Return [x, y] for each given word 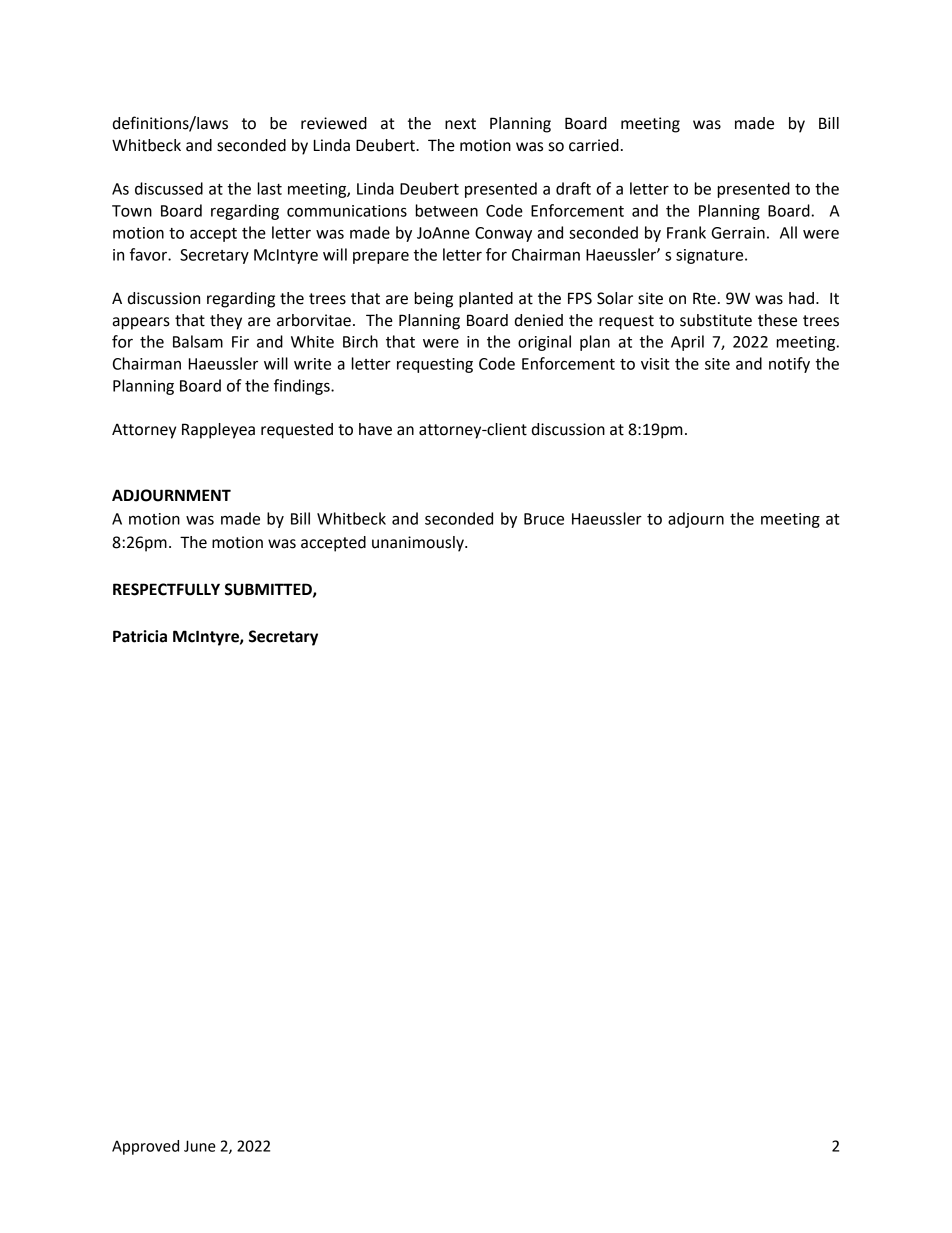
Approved [145, 1147]
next [460, 124]
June [200, 1146]
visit [655, 364]
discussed [169, 188]
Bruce [544, 519]
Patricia [140, 636]
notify [789, 365]
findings [303, 387]
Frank [686, 232]
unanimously [419, 544]
